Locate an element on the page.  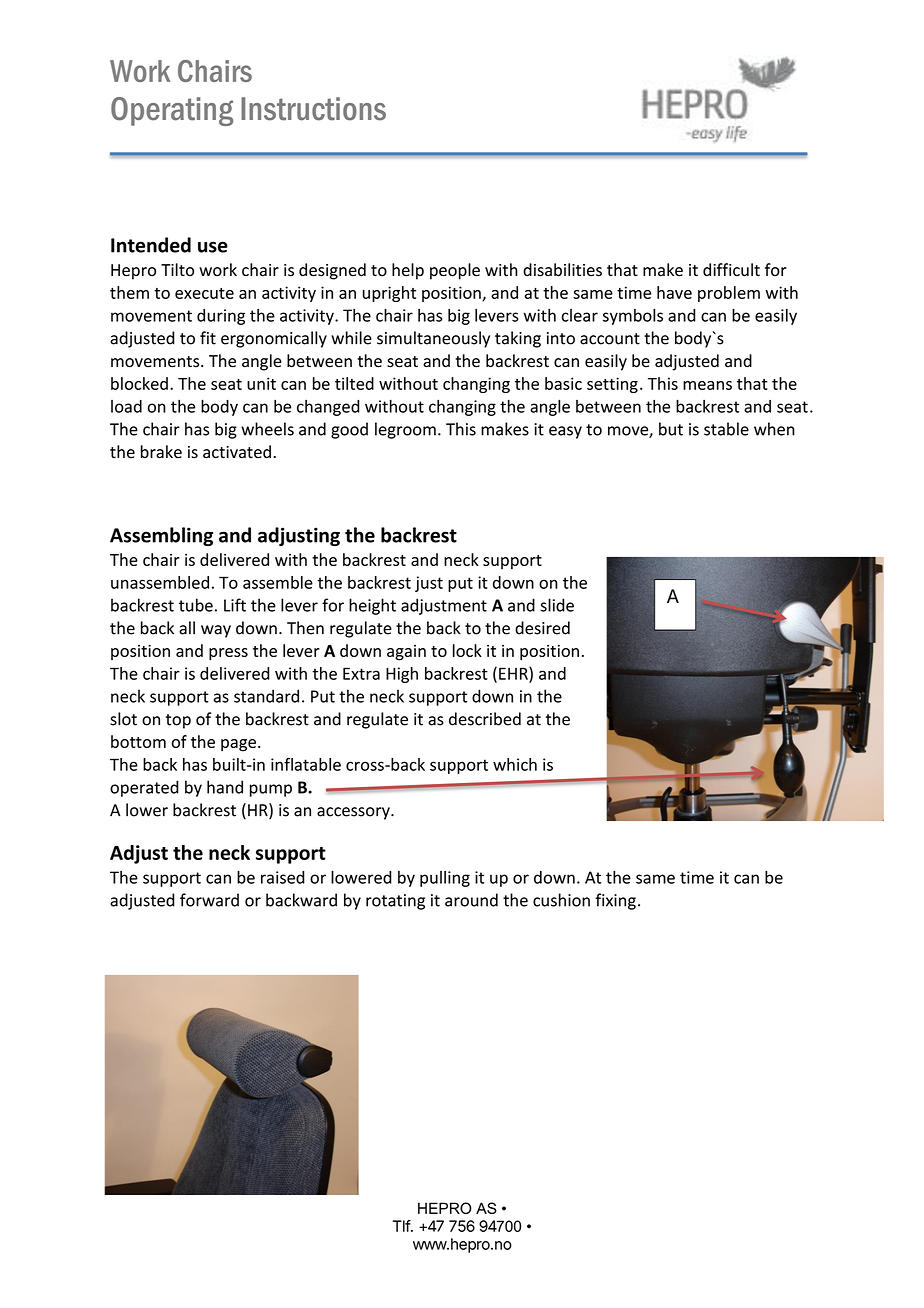
forward is located at coordinates (209, 900).
